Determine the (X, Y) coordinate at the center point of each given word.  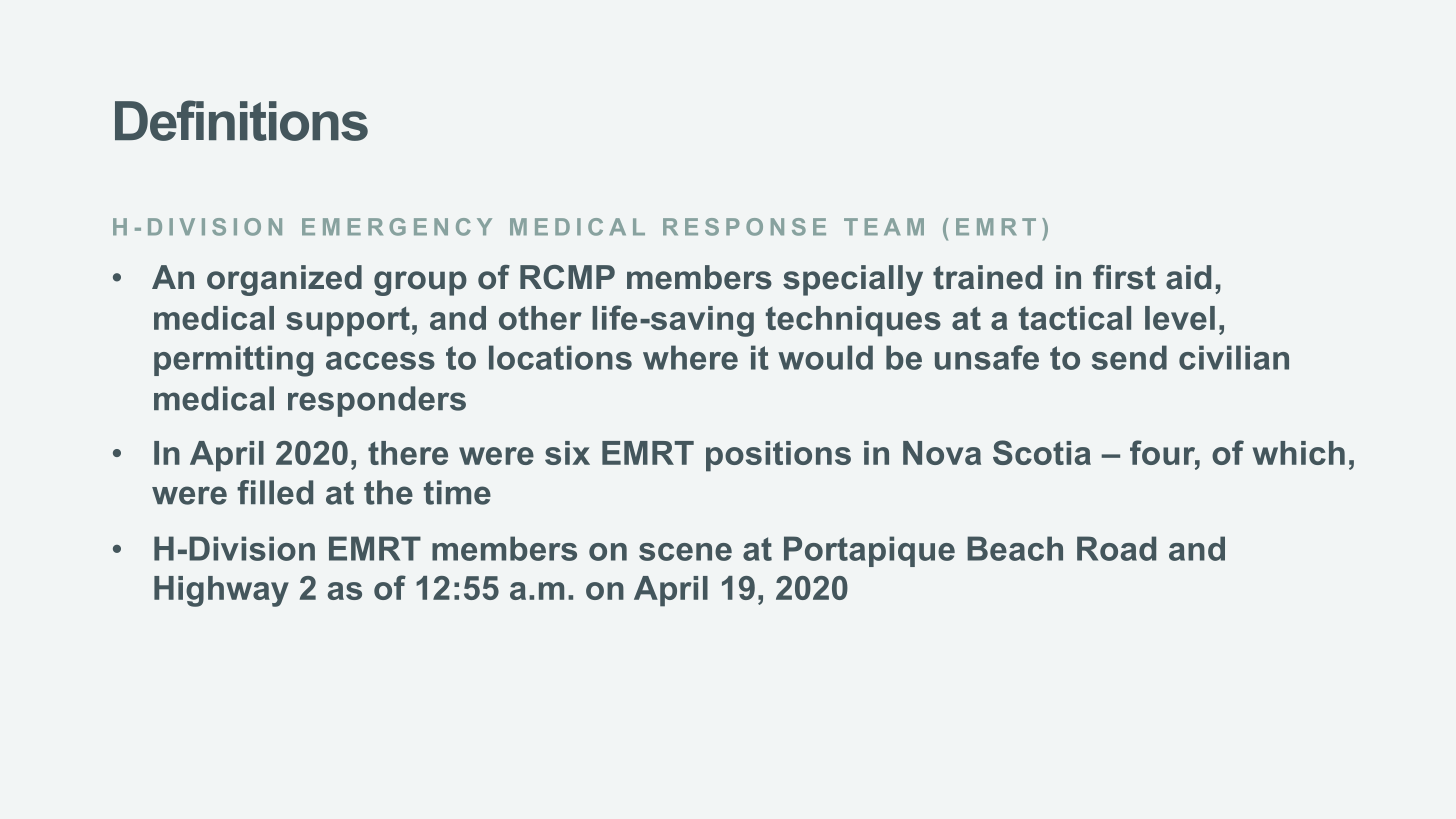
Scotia (1042, 452)
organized (284, 280)
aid (1188, 277)
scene (685, 552)
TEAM (884, 226)
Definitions (241, 120)
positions (778, 456)
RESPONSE (744, 227)
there (408, 453)
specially (853, 280)
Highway (221, 591)
